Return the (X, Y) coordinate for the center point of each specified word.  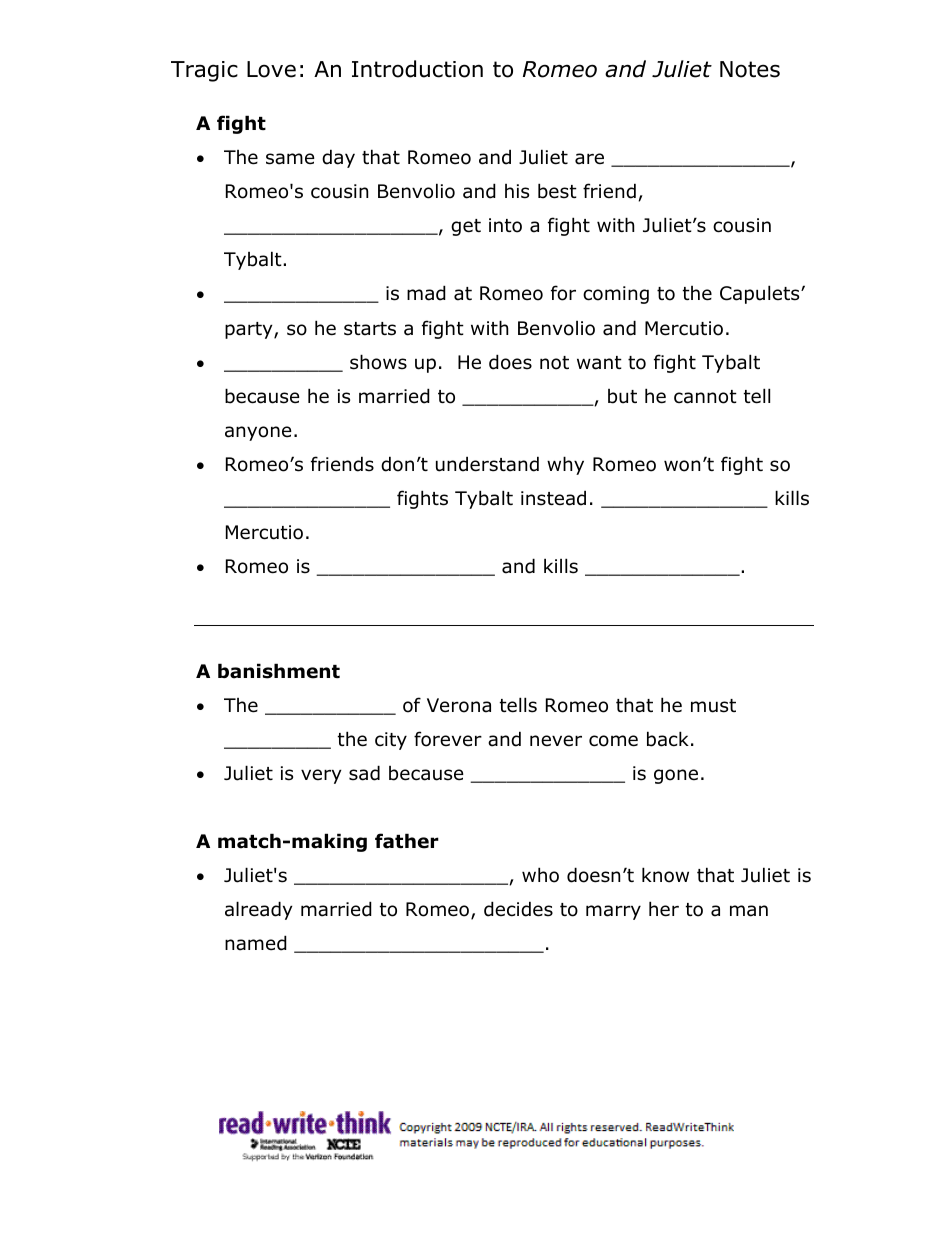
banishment (279, 671)
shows (378, 362)
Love (271, 69)
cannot (705, 397)
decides (518, 909)
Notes (750, 69)
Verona (459, 705)
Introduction (417, 69)
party (250, 330)
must (713, 706)
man (749, 911)
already (259, 910)
